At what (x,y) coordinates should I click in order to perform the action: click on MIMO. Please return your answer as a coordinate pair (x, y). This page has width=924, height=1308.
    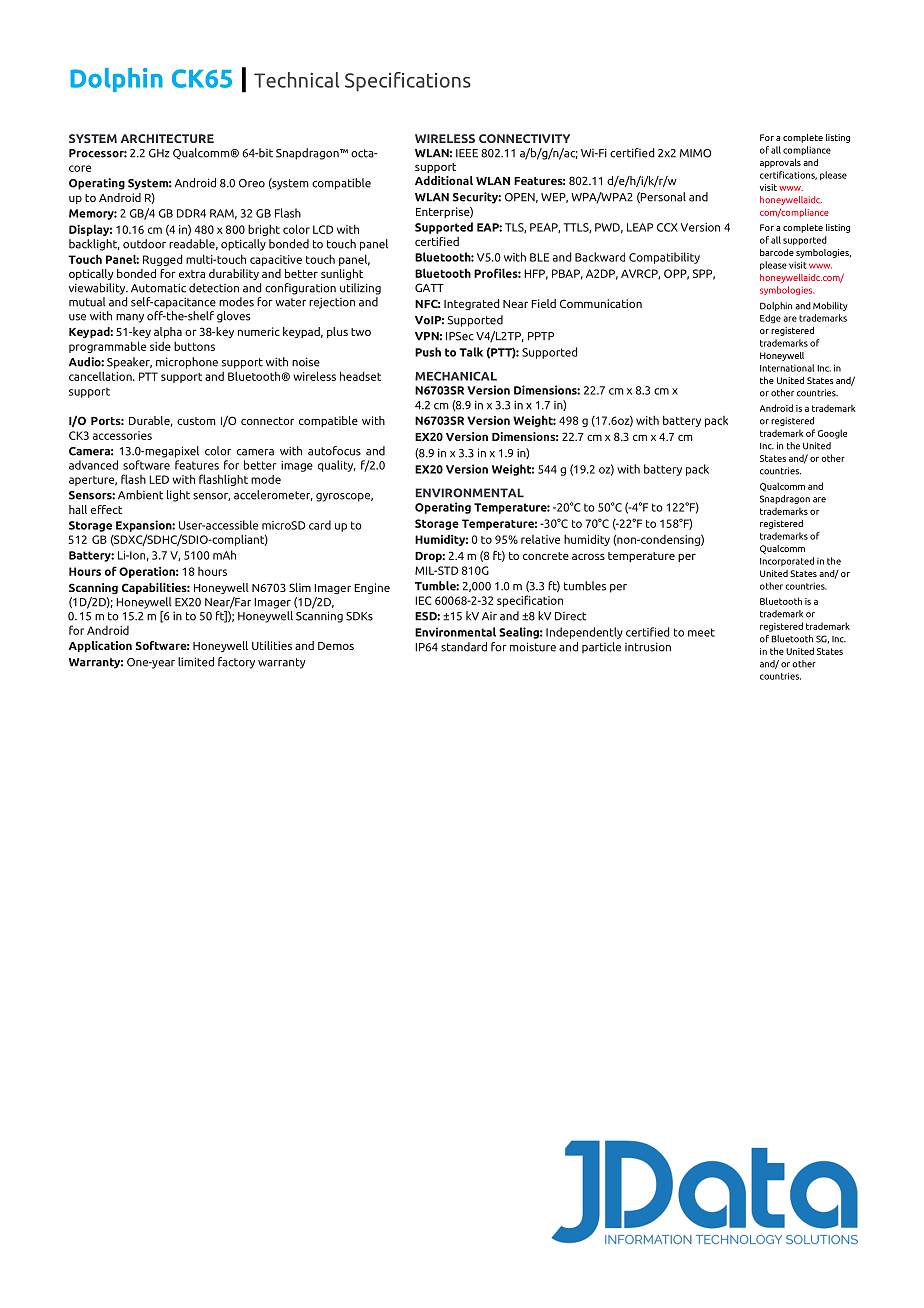
    Looking at the image, I should click on (695, 153).
